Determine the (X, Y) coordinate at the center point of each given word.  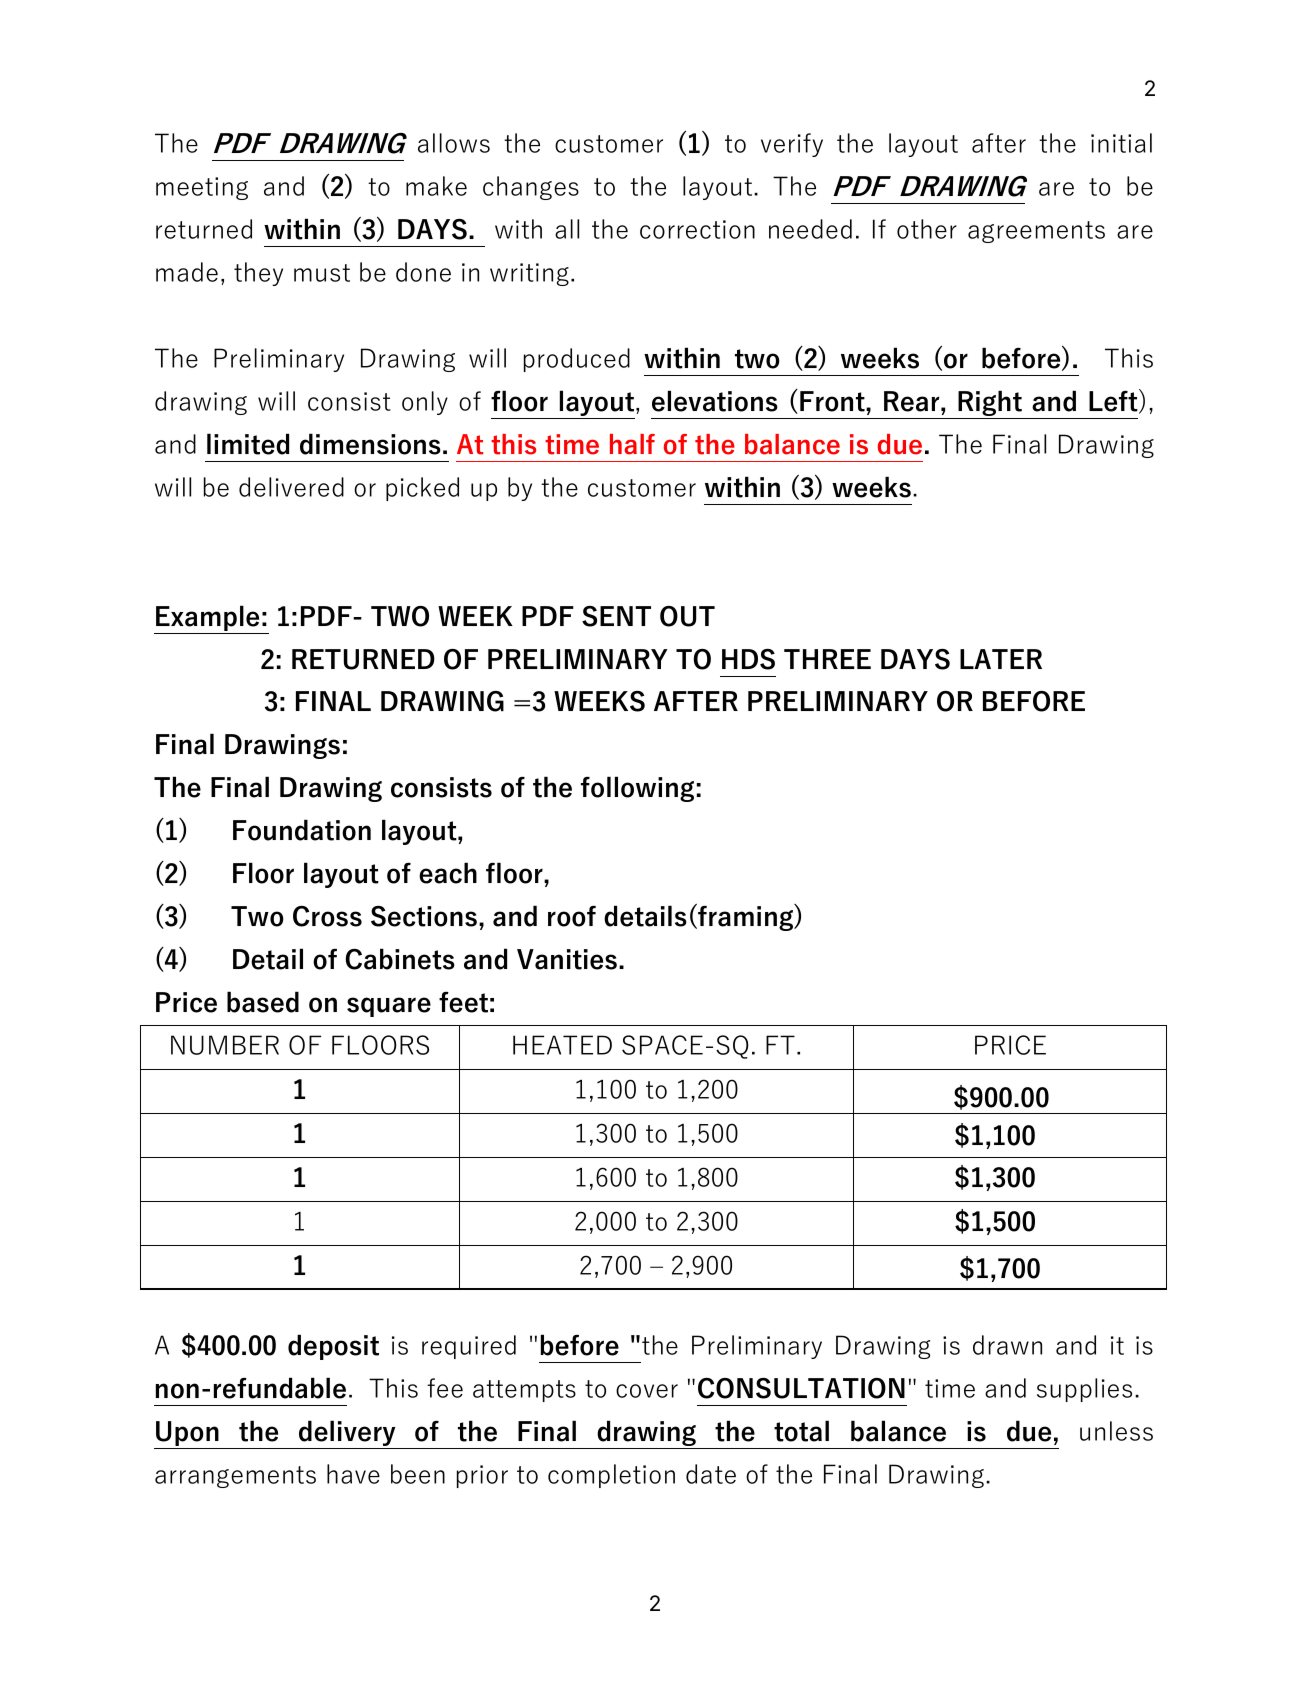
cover (647, 1391)
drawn (1007, 1345)
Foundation (302, 830)
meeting (202, 188)
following (637, 789)
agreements (1036, 232)
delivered (291, 487)
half (632, 444)
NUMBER (225, 1045)
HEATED (562, 1045)
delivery (347, 1434)
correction (697, 229)
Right (990, 404)
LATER (1001, 659)
